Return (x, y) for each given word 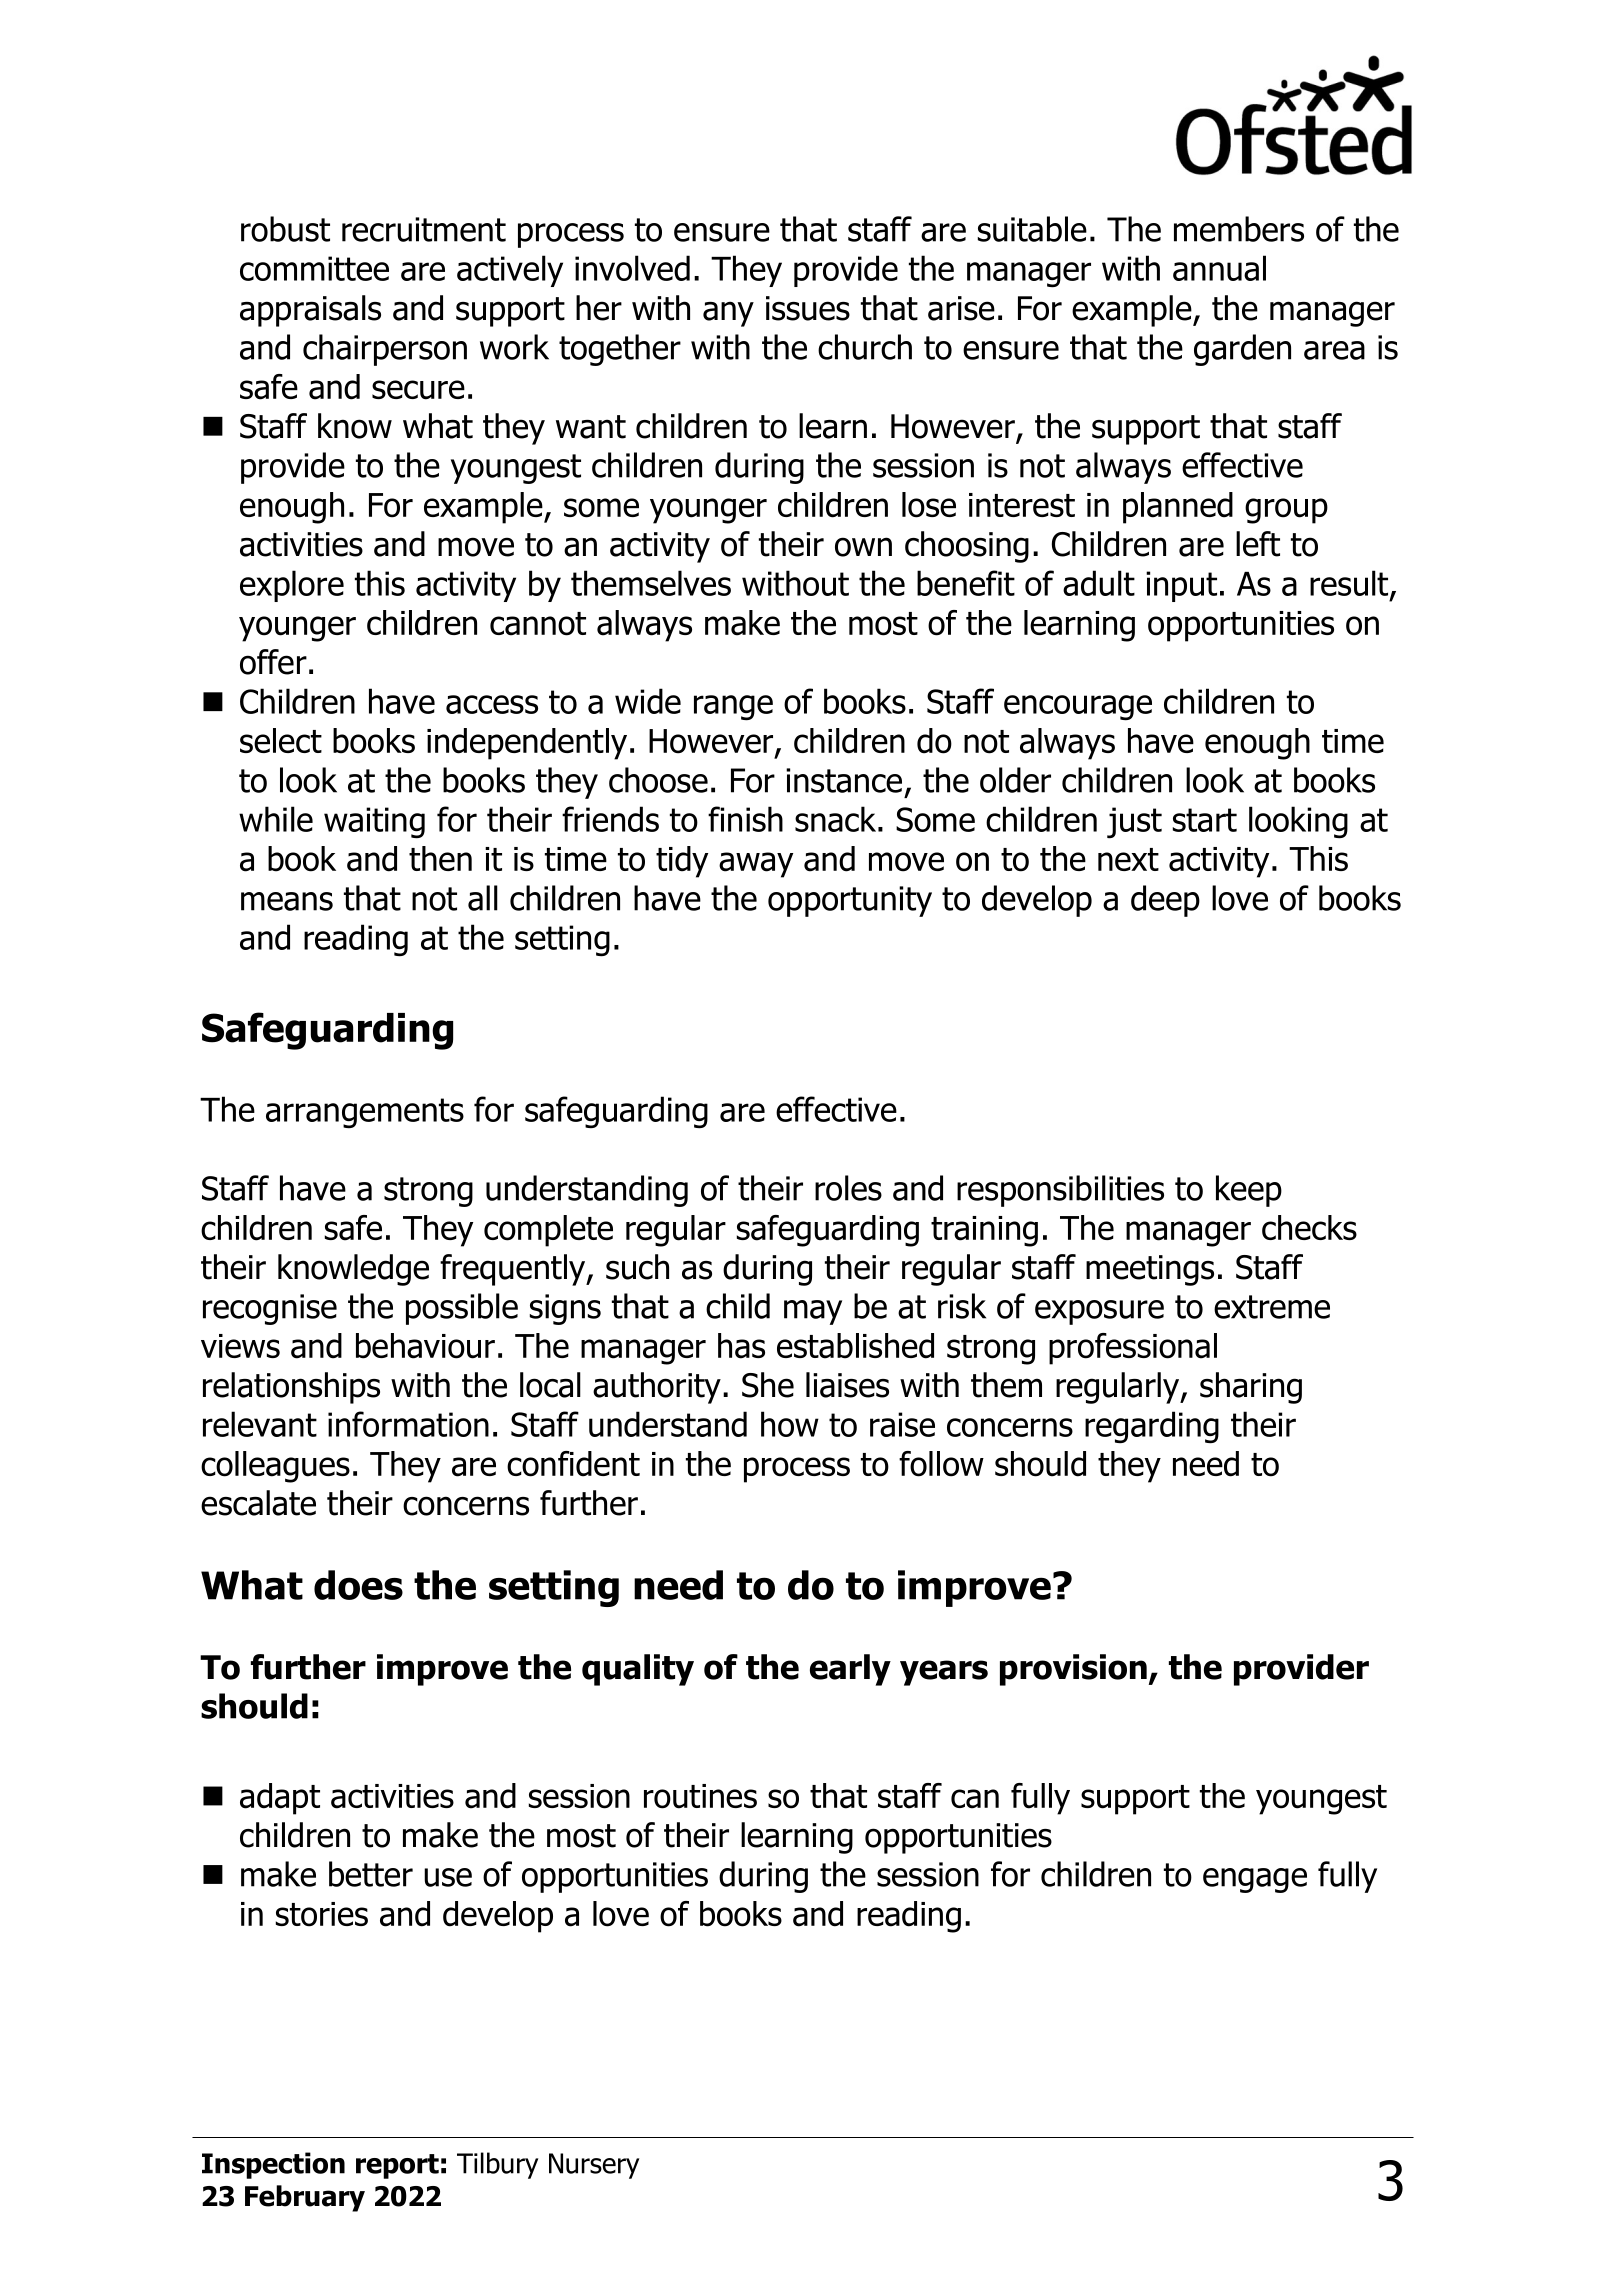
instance (844, 780)
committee (314, 268)
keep (1249, 1191)
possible (462, 1309)
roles (848, 1188)
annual (1219, 268)
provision (1073, 1670)
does (358, 1585)
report (397, 2166)
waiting (374, 823)
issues (808, 308)
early (850, 1670)
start (1205, 820)
